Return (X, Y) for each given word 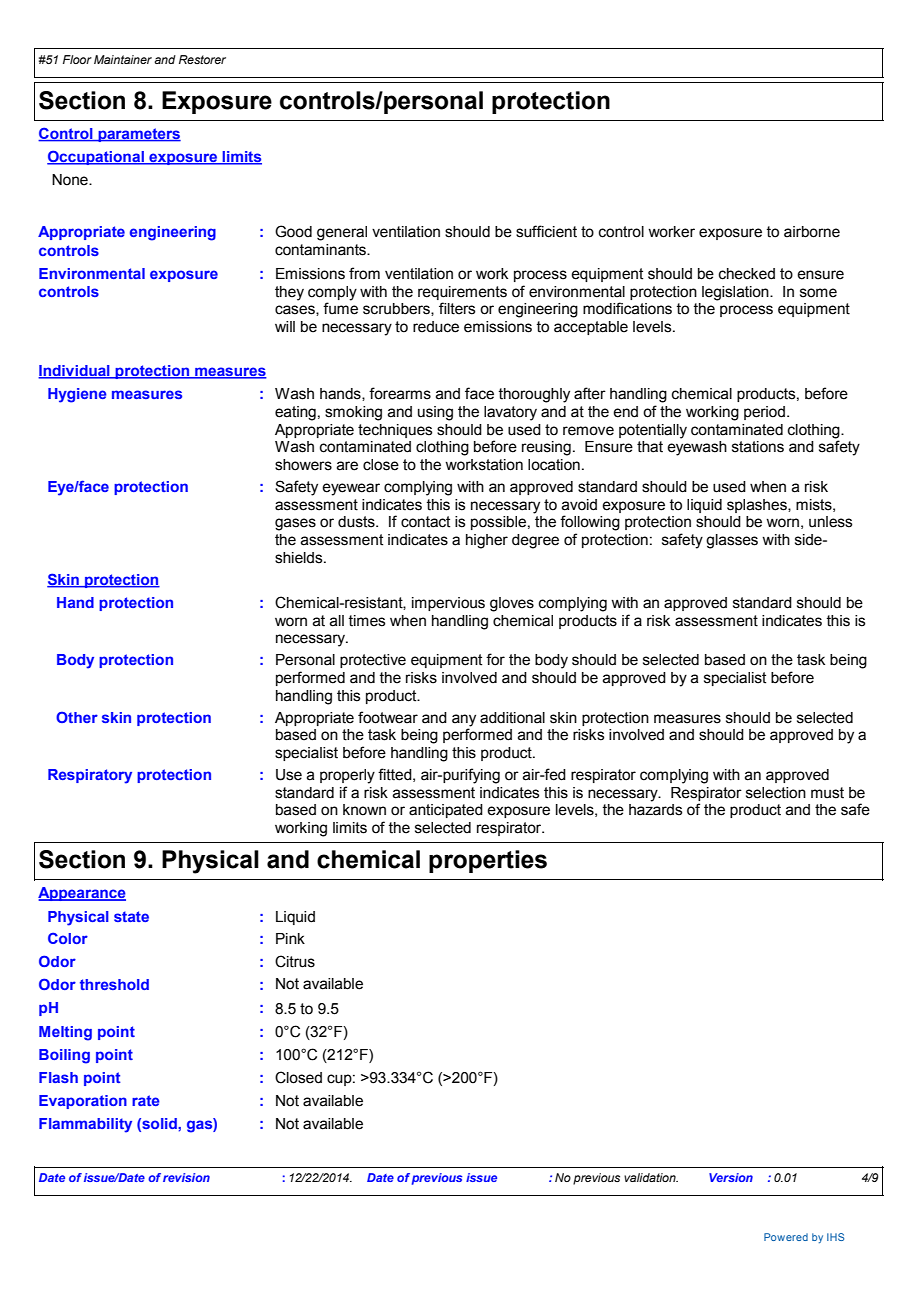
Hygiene (77, 395)
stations (758, 447)
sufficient (546, 231)
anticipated (446, 811)
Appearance (82, 894)
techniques (395, 431)
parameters (138, 135)
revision (186, 1177)
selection (776, 793)
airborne (812, 232)
